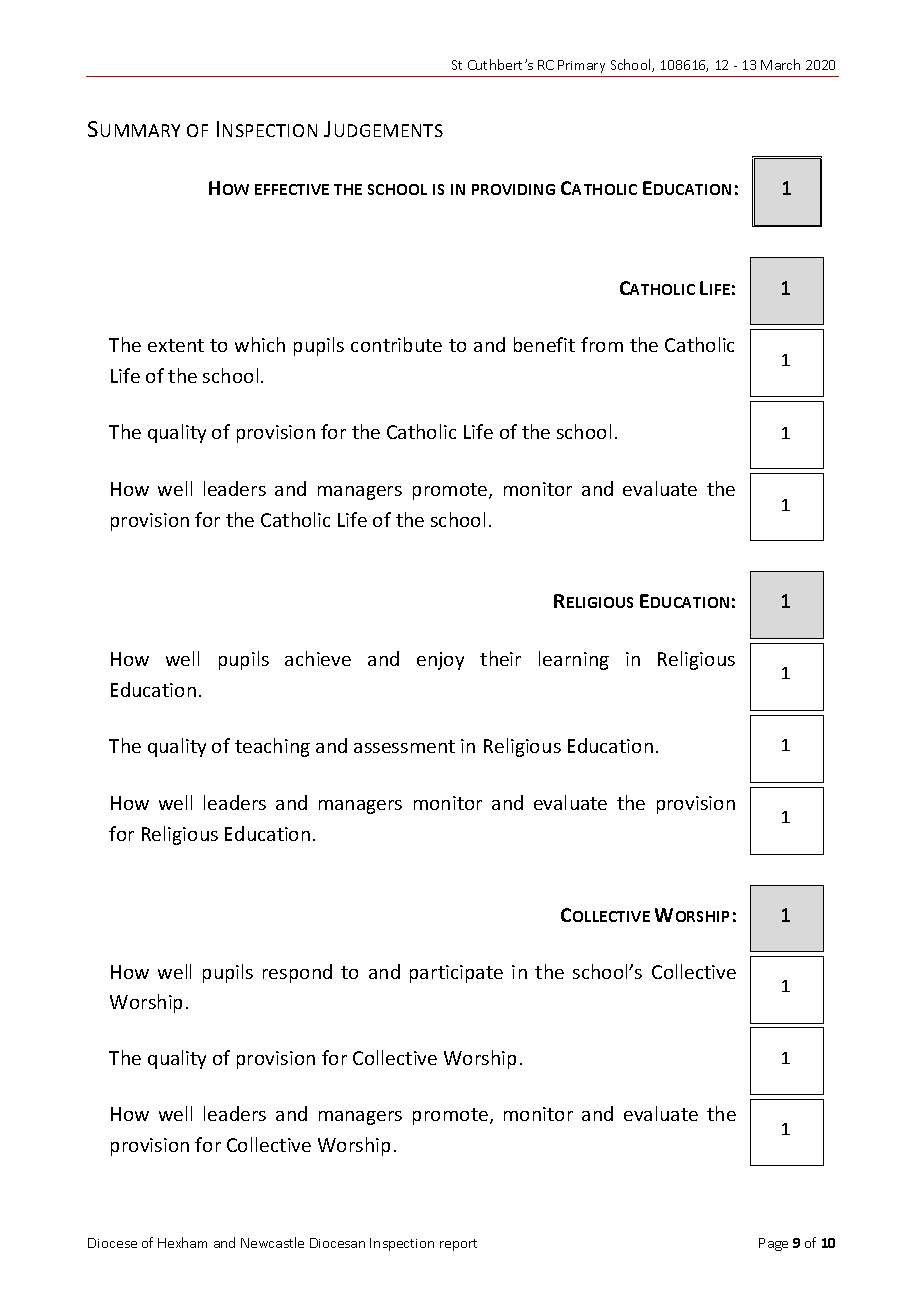  Describe the element at coordinates (458, 1245) in the page. I see `report` at that location.
